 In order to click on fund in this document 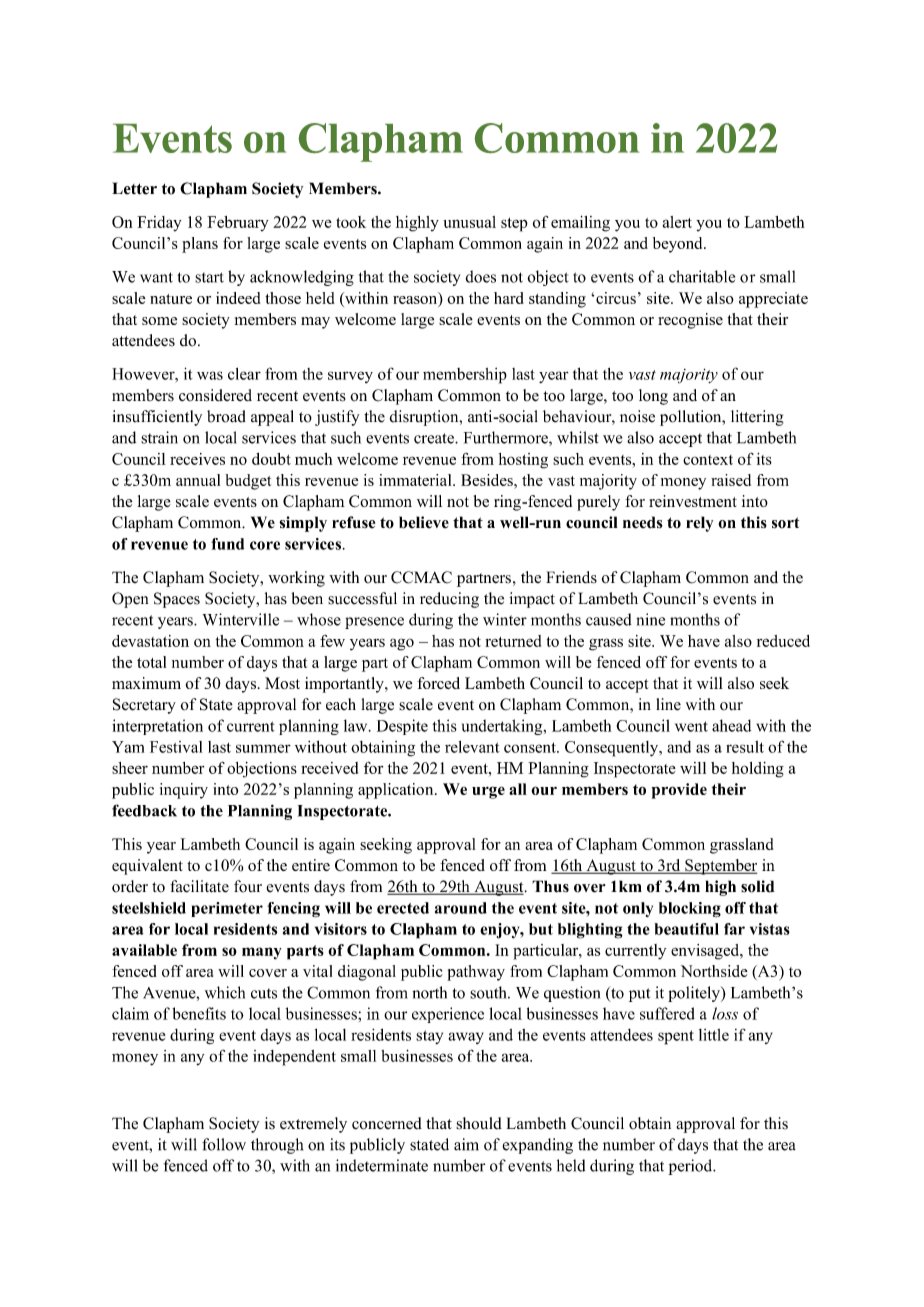, I will do `click(227, 544)`.
